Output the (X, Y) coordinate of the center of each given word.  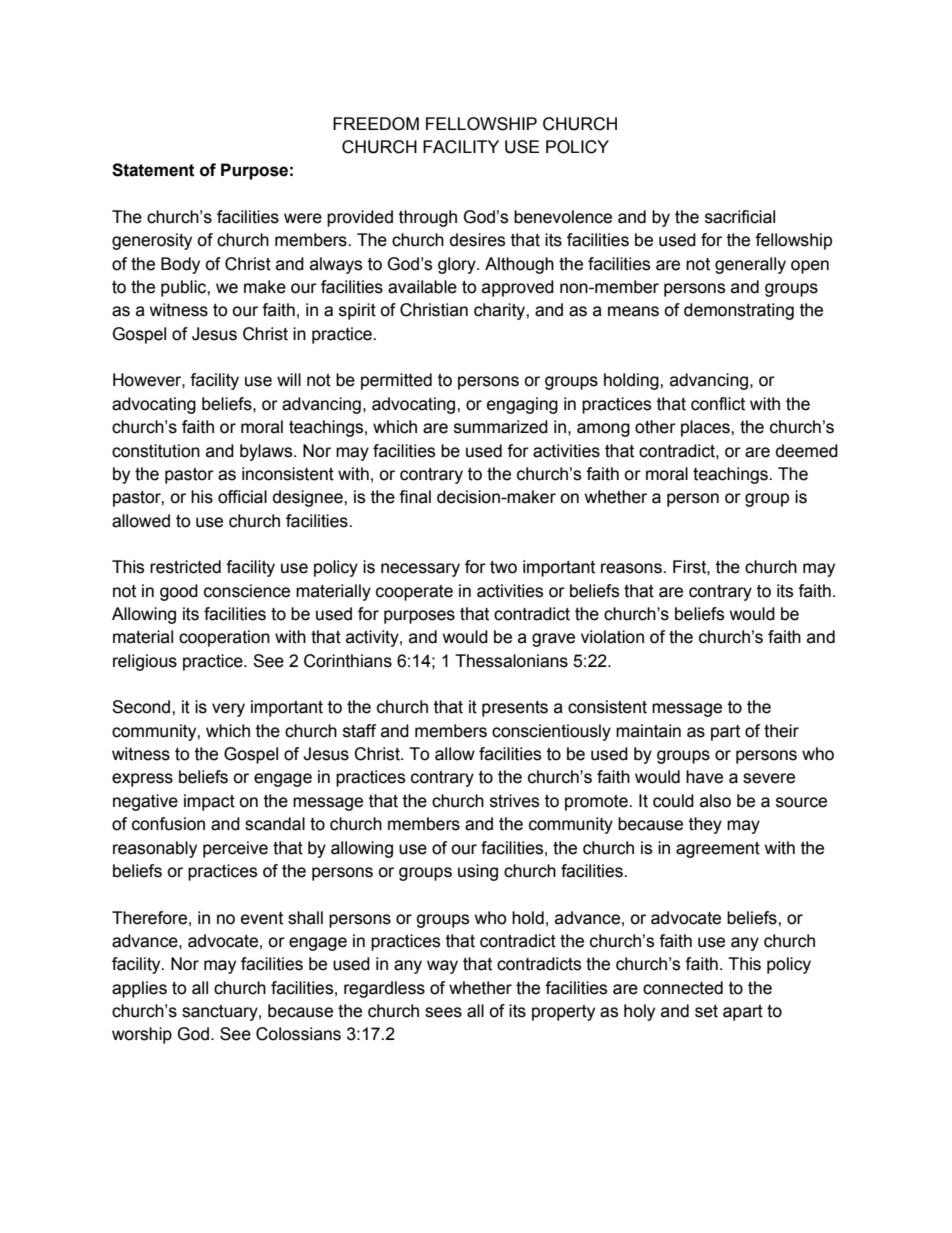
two (503, 567)
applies (139, 989)
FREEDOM (376, 124)
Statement (153, 170)
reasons (632, 568)
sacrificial (740, 217)
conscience (247, 591)
